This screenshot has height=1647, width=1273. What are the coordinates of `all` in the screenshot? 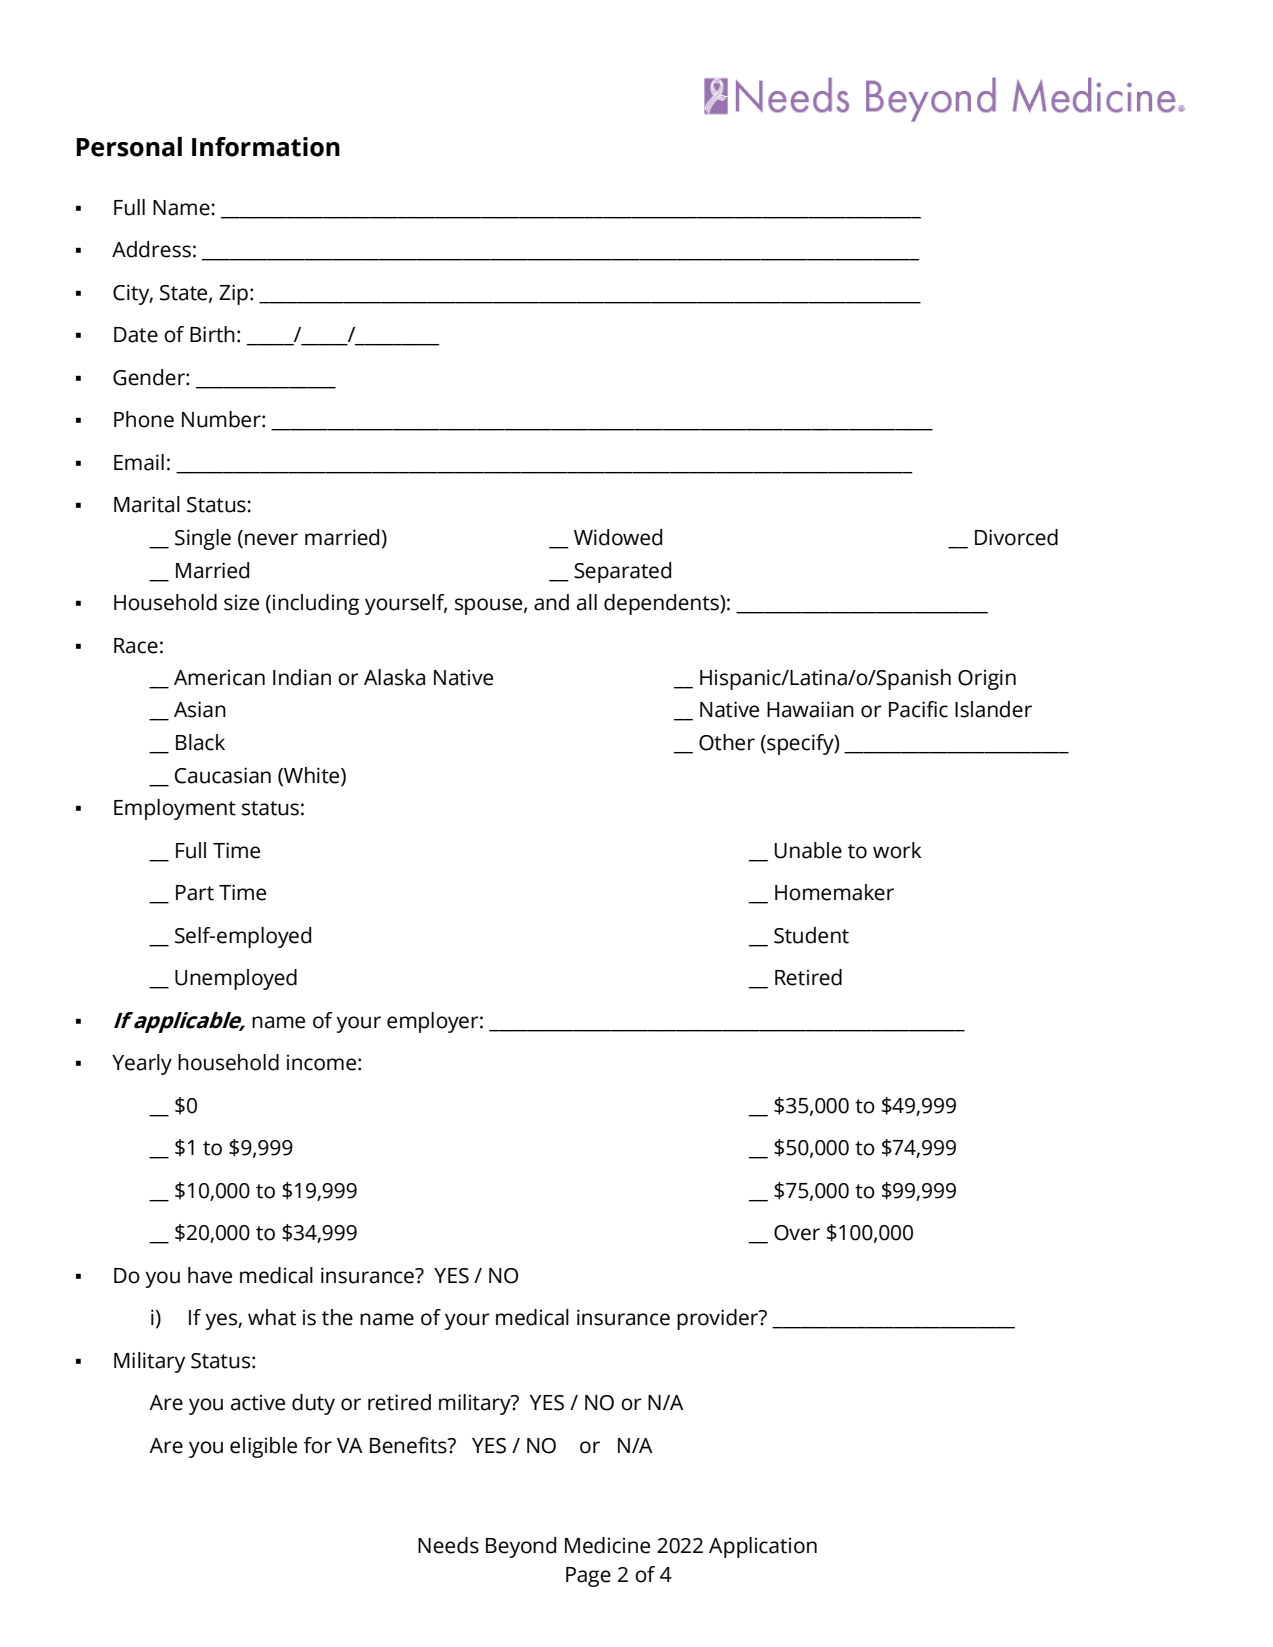 It's located at (587, 602).
